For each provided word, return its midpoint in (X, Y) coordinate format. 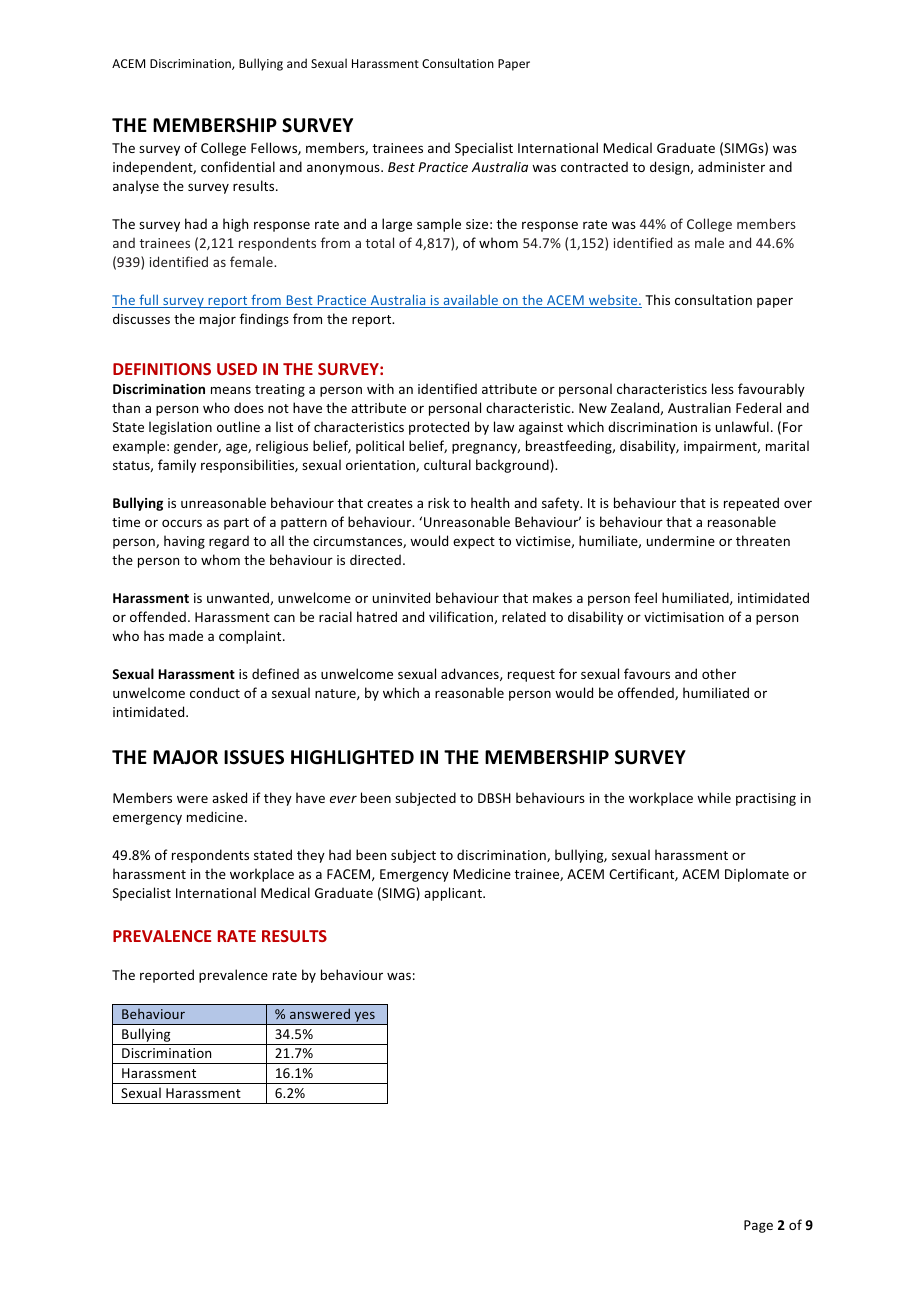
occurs (182, 523)
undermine (681, 540)
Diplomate (757, 875)
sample (439, 225)
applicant (454, 894)
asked (229, 797)
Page (758, 1226)
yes (364, 1018)
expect (474, 543)
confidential (238, 166)
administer (731, 166)
